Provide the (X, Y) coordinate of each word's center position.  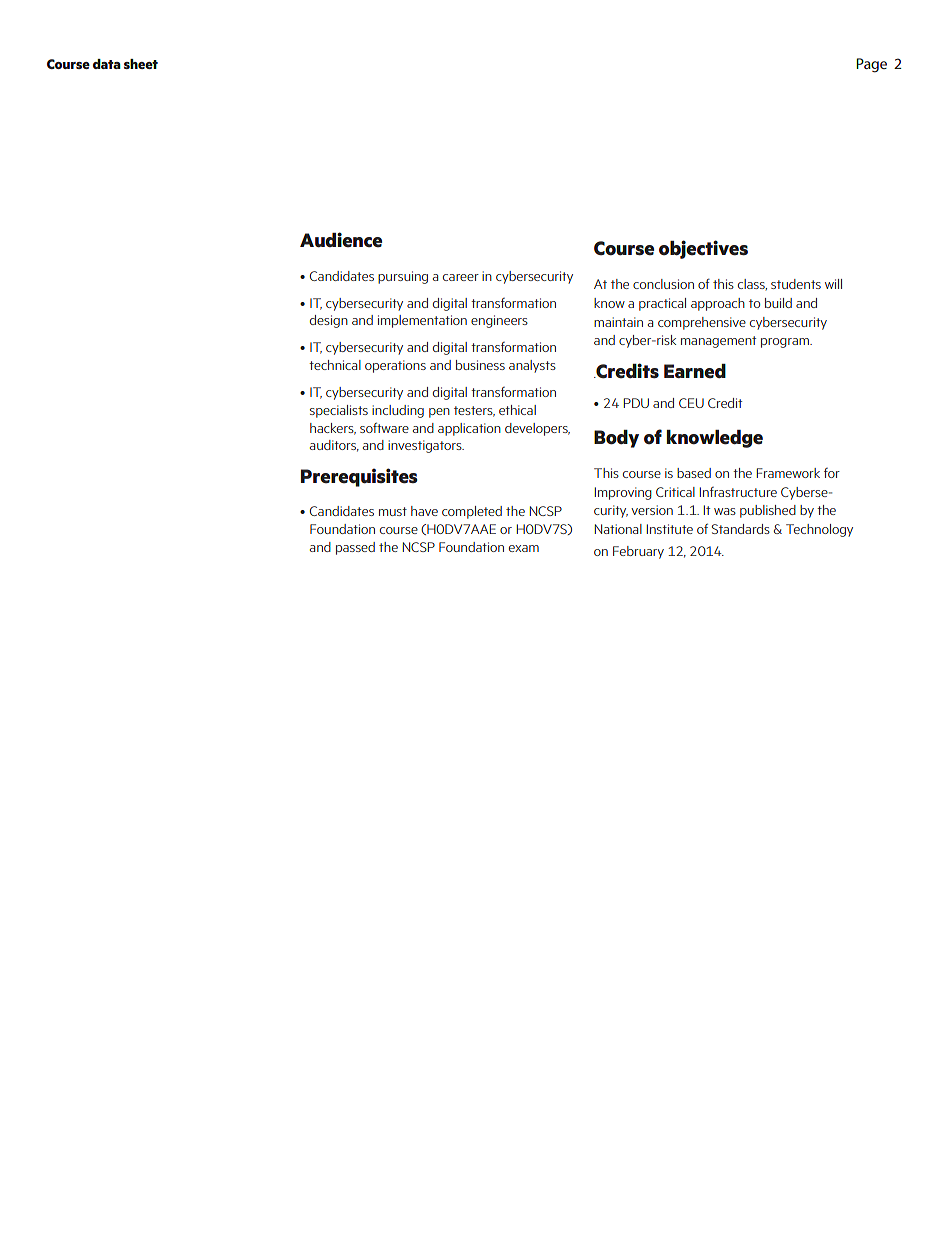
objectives (703, 249)
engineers (499, 321)
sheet (141, 64)
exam (524, 548)
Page (871, 65)
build (778, 303)
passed (355, 548)
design (329, 321)
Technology (819, 530)
